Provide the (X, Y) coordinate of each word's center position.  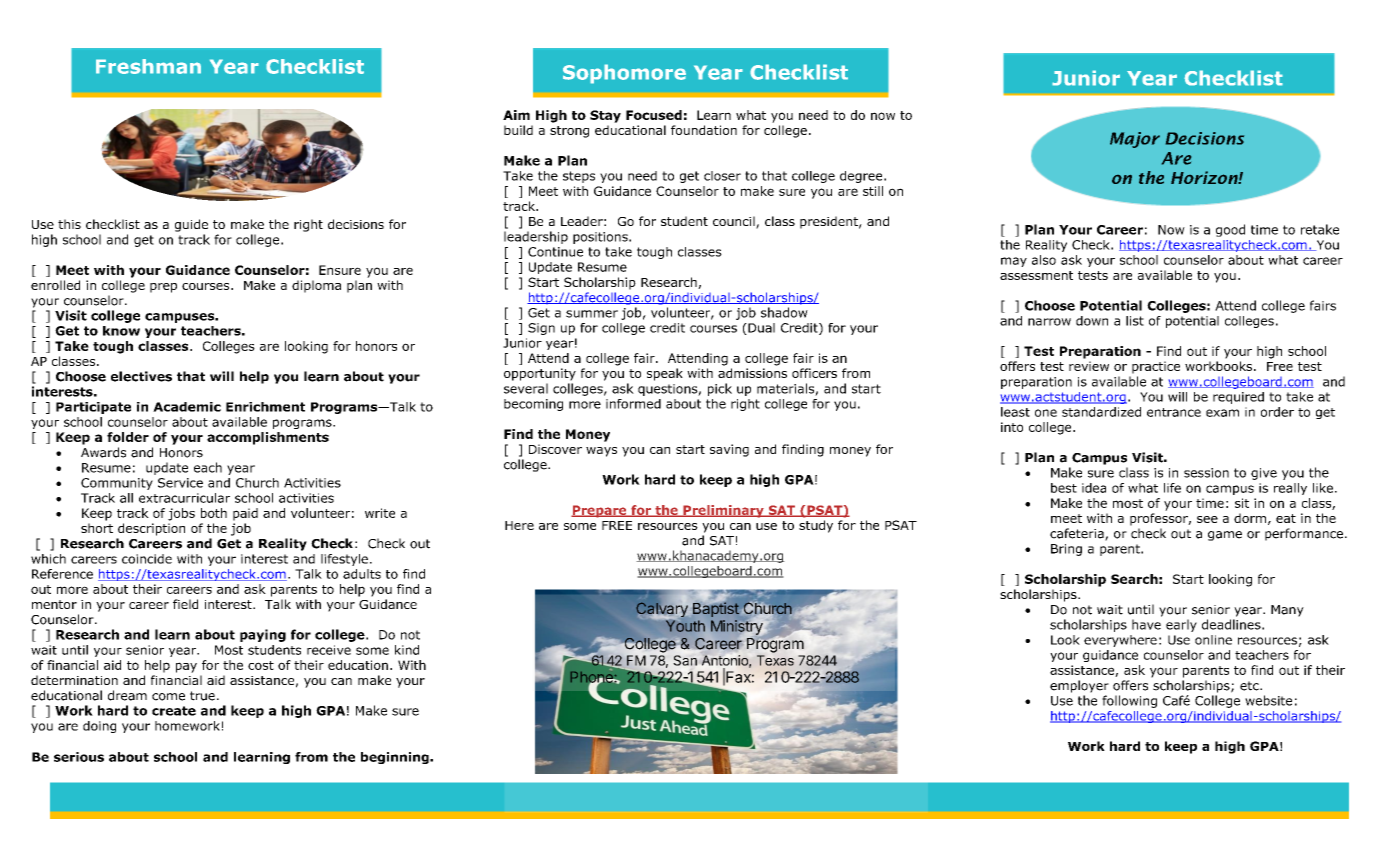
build (518, 130)
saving (729, 450)
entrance (1174, 412)
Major (1135, 140)
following (1129, 701)
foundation (704, 130)
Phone (593, 677)
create (174, 711)
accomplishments (268, 438)
